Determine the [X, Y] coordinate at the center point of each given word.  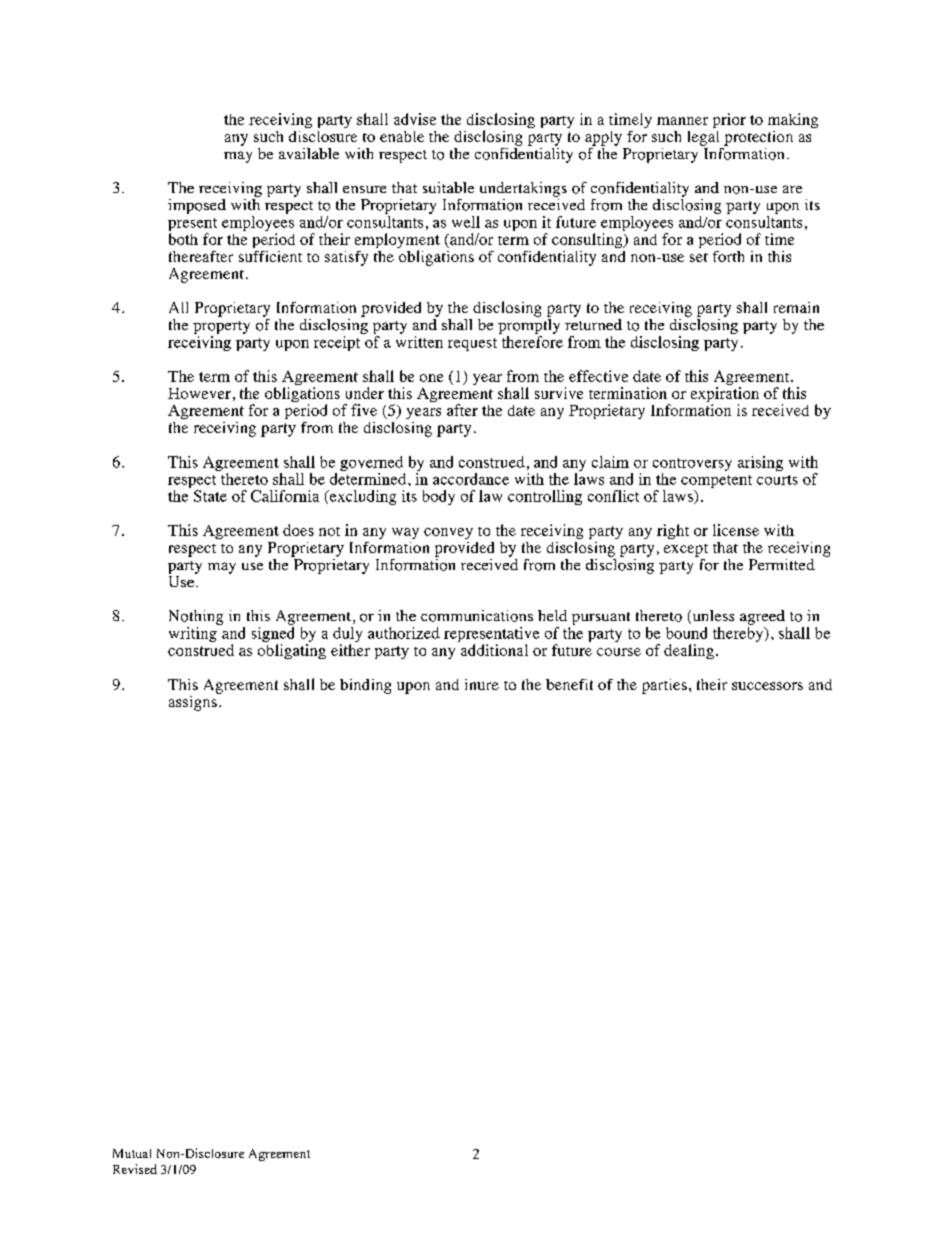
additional [494, 650]
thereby [739, 634]
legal [703, 138]
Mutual [132, 1153]
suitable [448, 187]
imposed [197, 206]
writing [193, 634]
